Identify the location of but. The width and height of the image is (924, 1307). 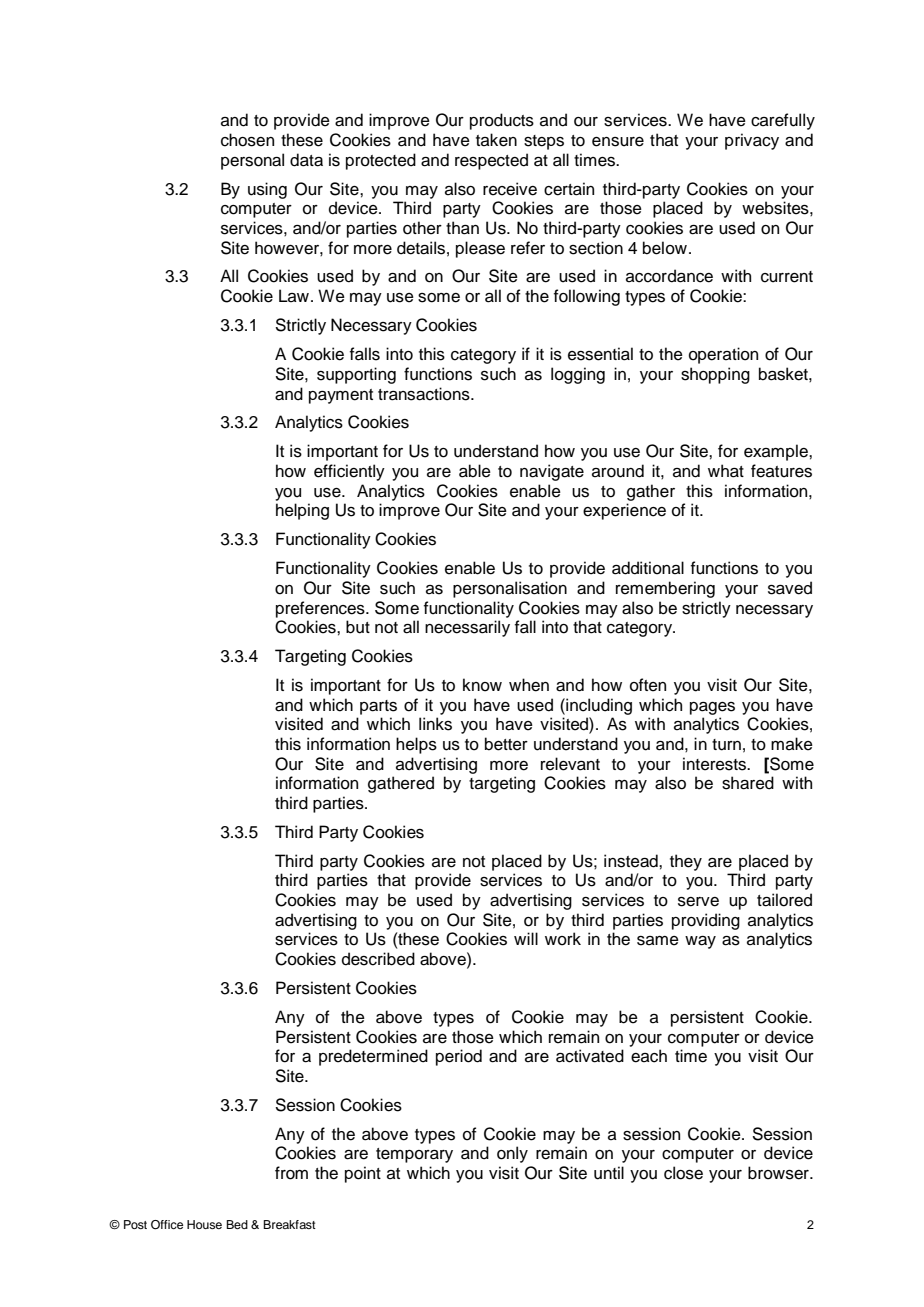
(358, 627).
